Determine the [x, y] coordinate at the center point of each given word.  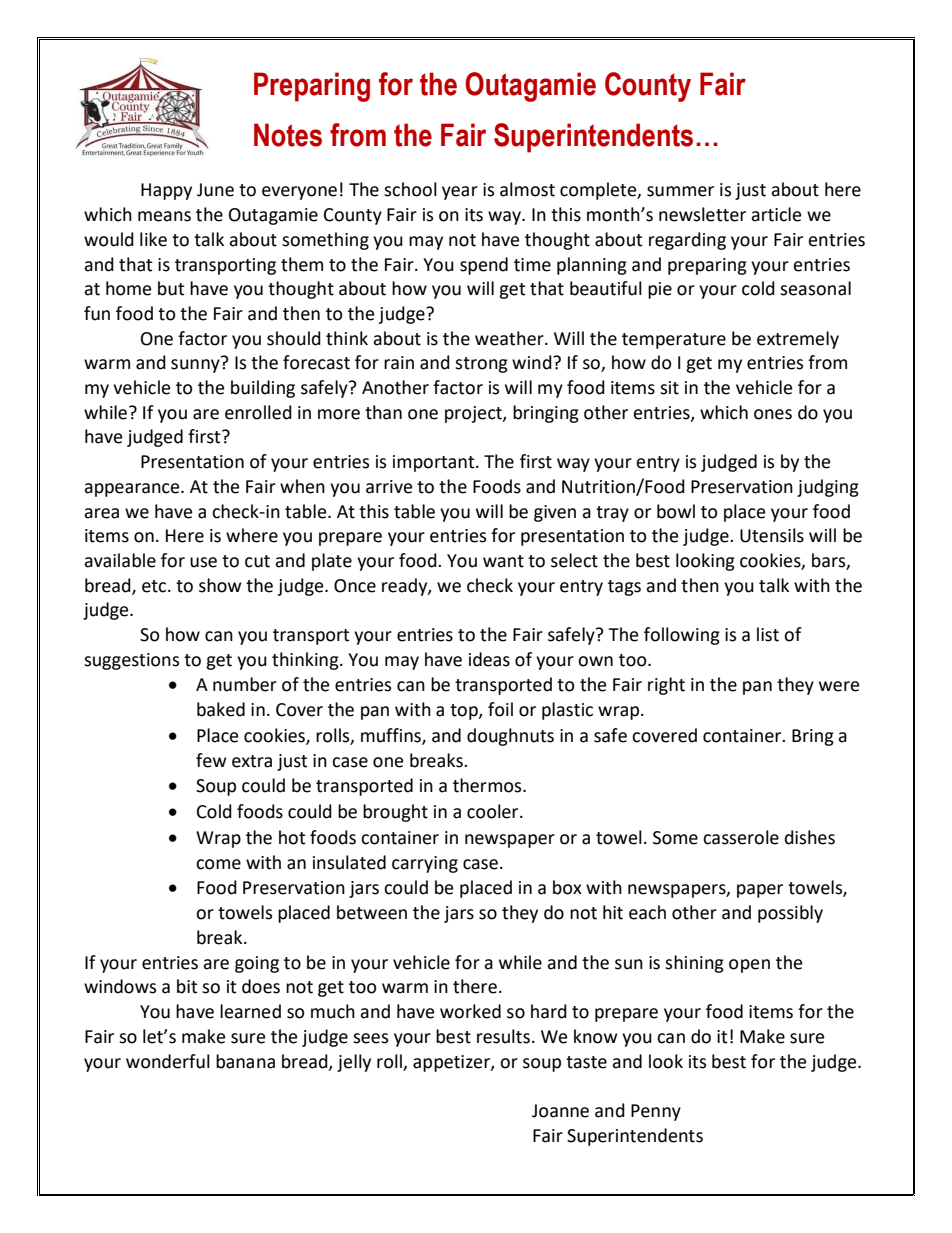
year [460, 193]
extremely [798, 340]
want [503, 561]
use [203, 562]
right [666, 686]
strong [481, 365]
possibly [790, 914]
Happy [166, 191]
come [218, 864]
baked [221, 709]
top [465, 712]
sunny [196, 365]
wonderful [168, 1061]
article [776, 214]
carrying [425, 864]
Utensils [772, 535]
